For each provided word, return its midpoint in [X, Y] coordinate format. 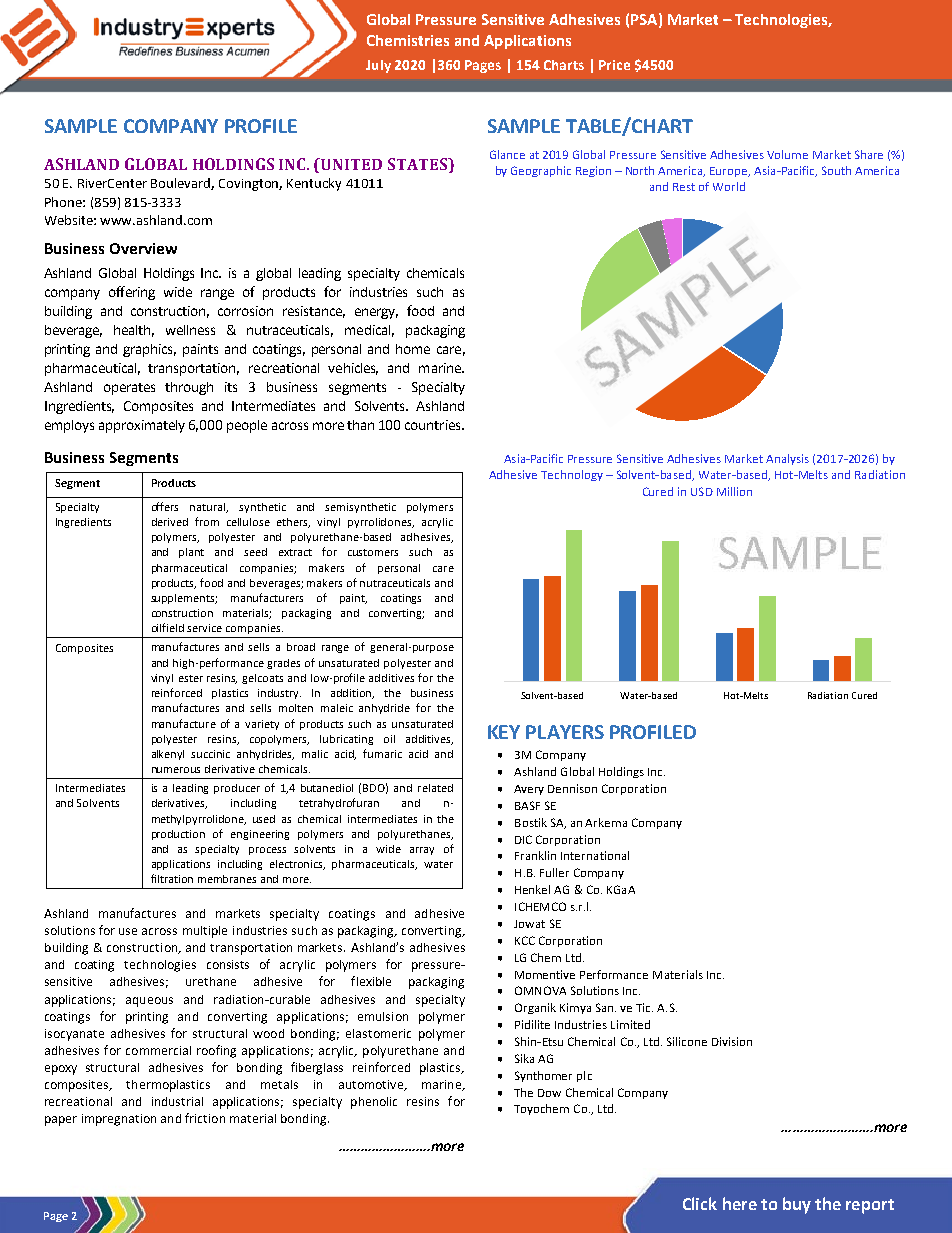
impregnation [119, 1120]
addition [352, 694]
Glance [507, 154]
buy [797, 1205]
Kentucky [314, 184]
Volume [787, 154]
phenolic [374, 1103]
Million [734, 491]
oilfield [168, 627]
